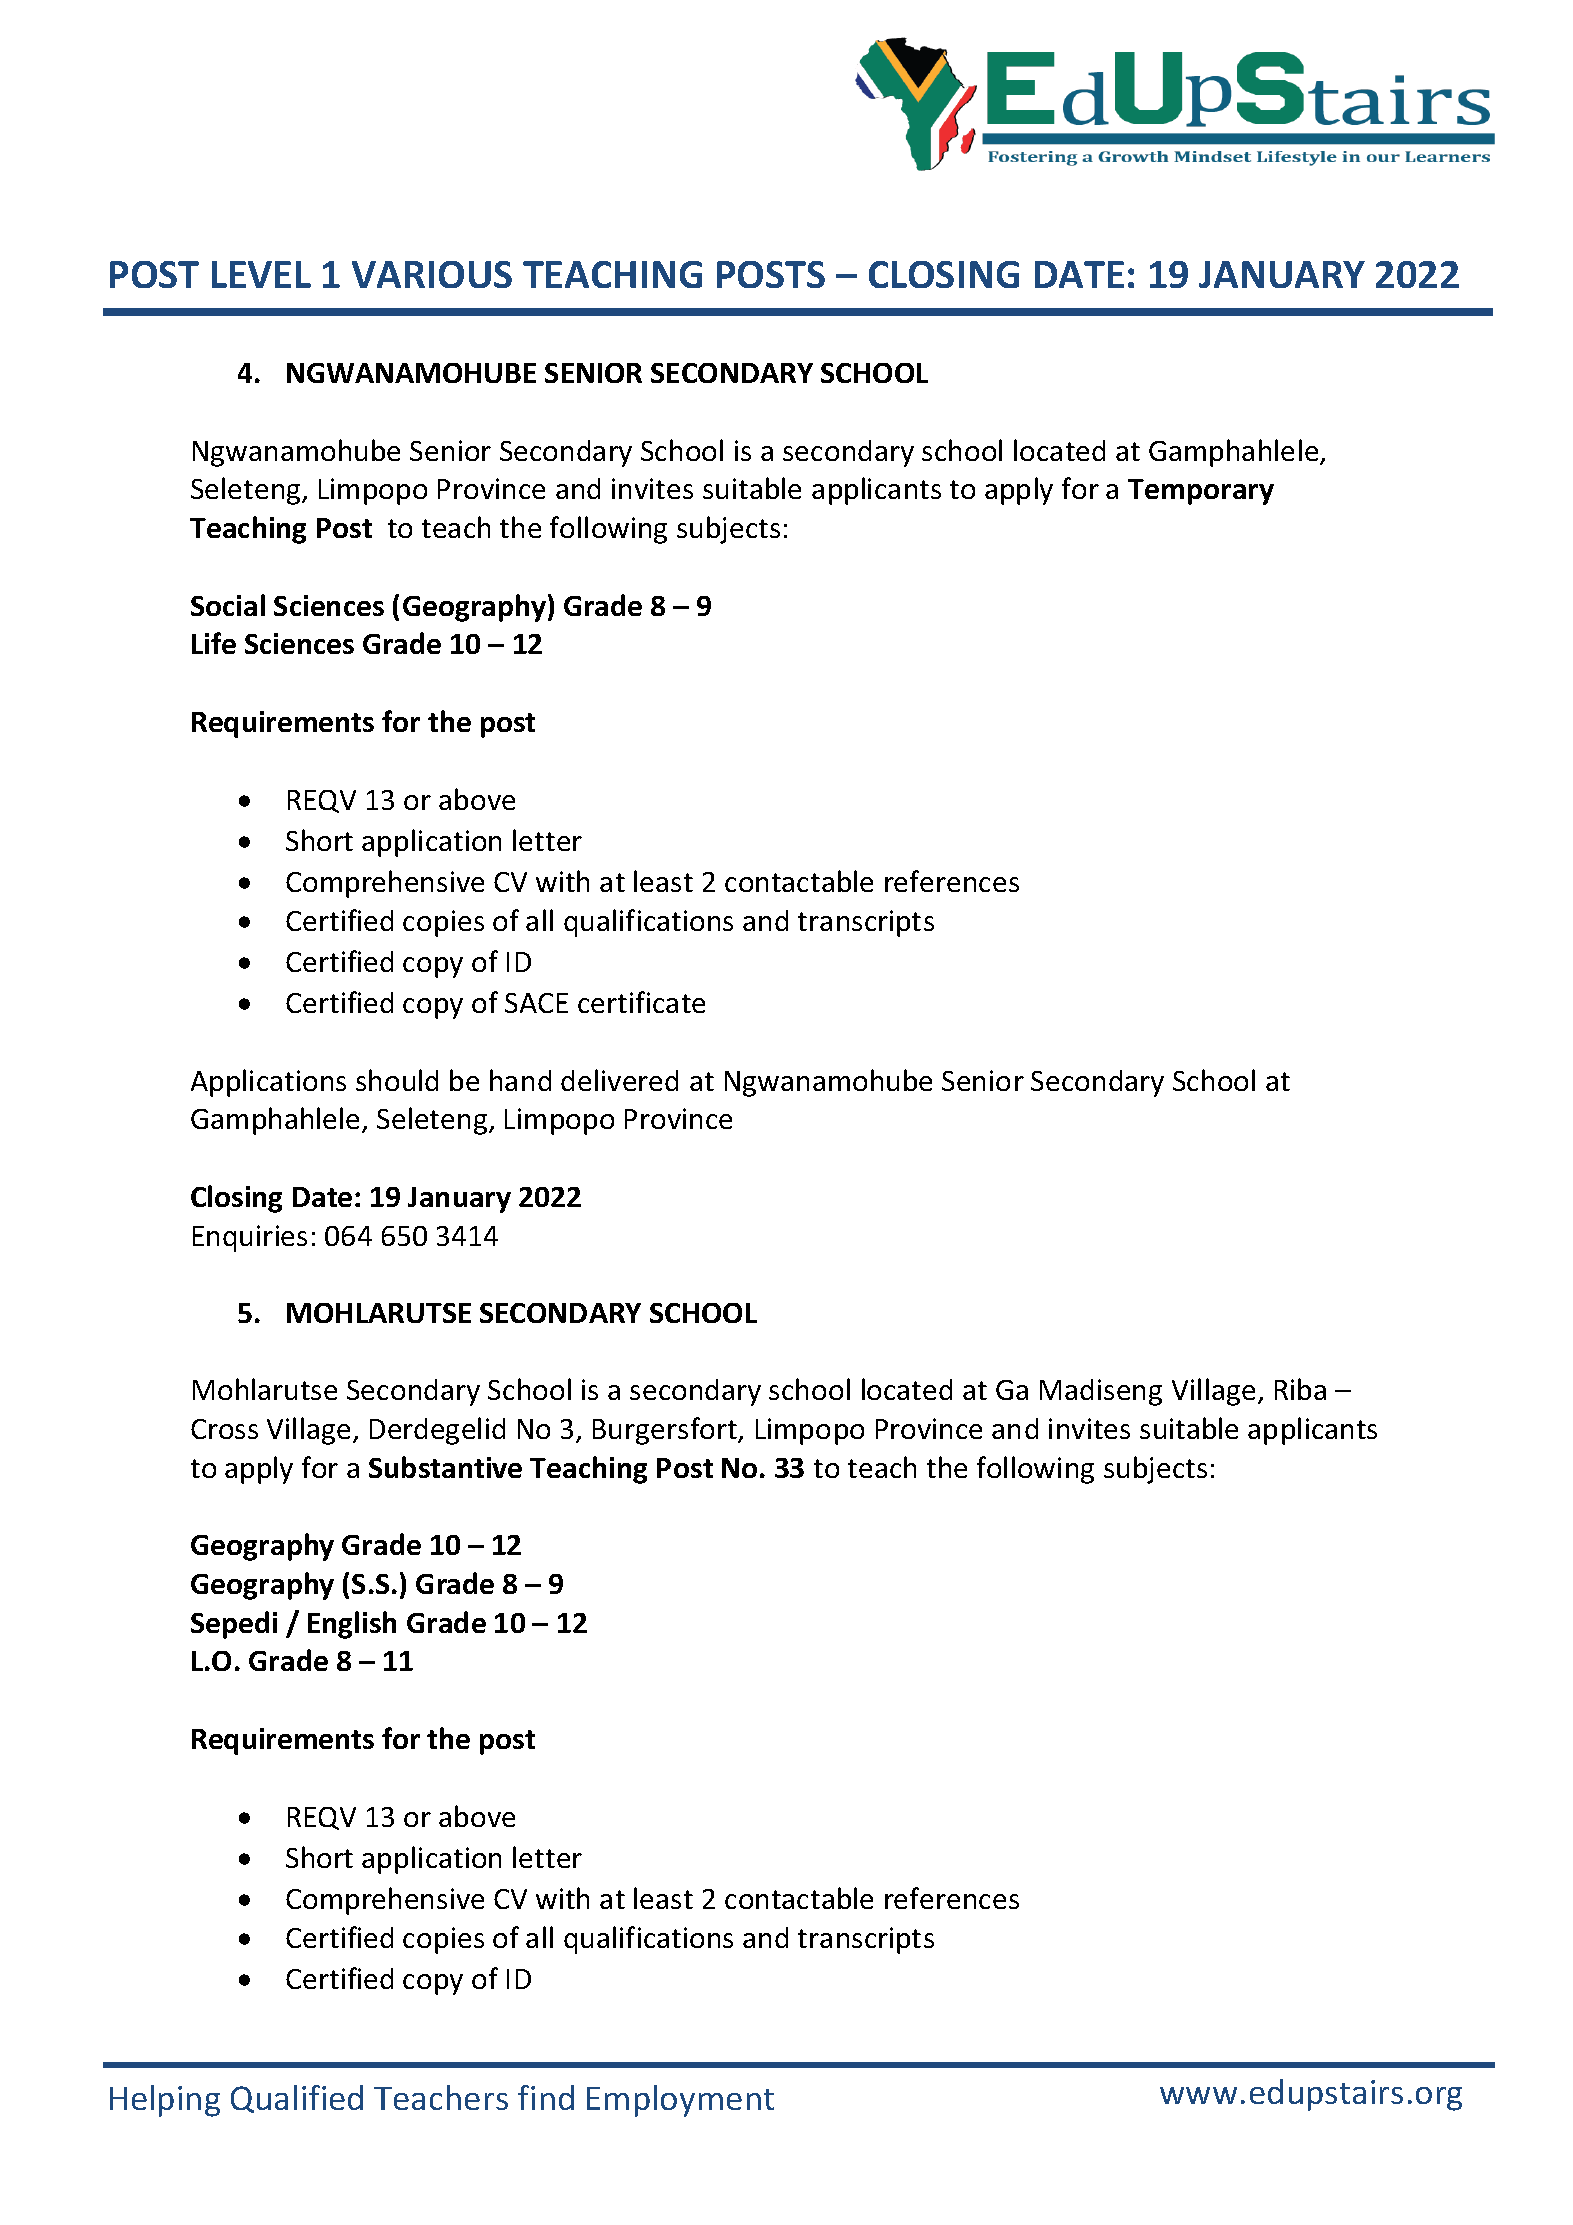 This screenshot has height=2225, width=1573. What do you see at coordinates (1201, 492) in the screenshot?
I see `Temporary` at bounding box center [1201, 492].
